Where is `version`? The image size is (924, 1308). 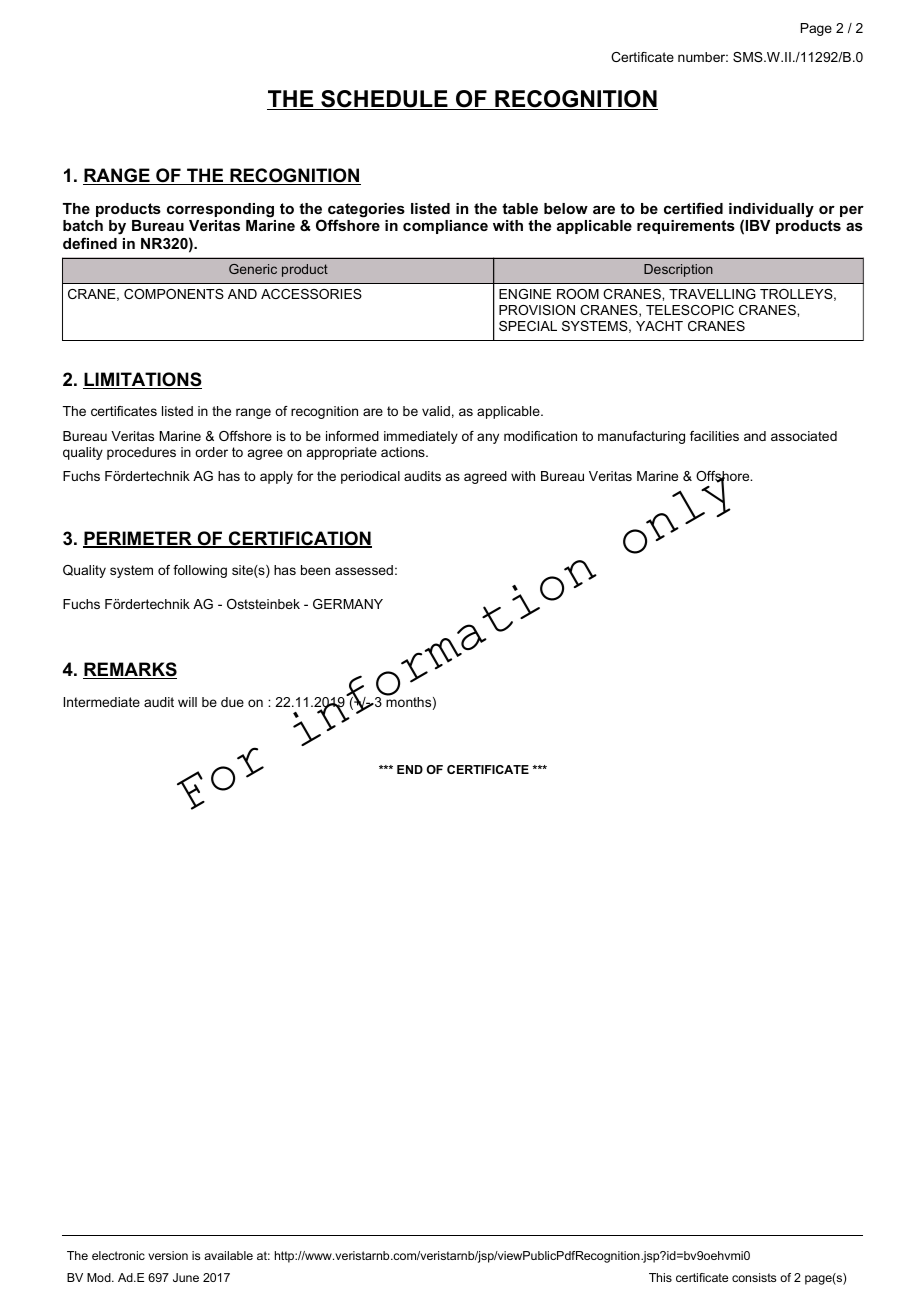
version is located at coordinates (168, 1255).
